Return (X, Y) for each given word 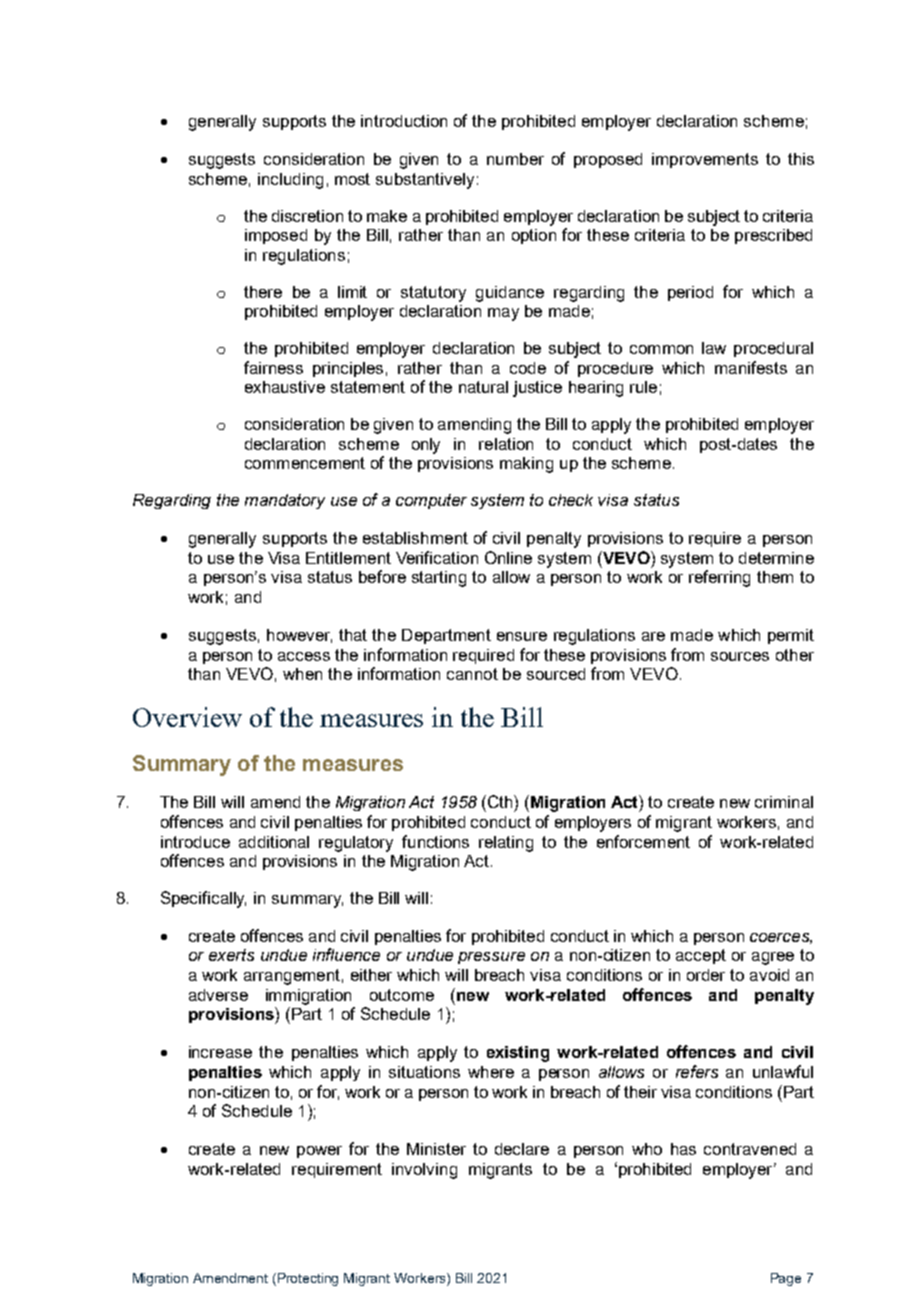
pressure (491, 958)
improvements (705, 160)
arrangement (292, 977)
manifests (751, 367)
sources (740, 656)
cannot (472, 674)
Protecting (308, 1279)
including (290, 181)
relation (506, 444)
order (706, 975)
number (515, 159)
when (302, 674)
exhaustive (285, 387)
